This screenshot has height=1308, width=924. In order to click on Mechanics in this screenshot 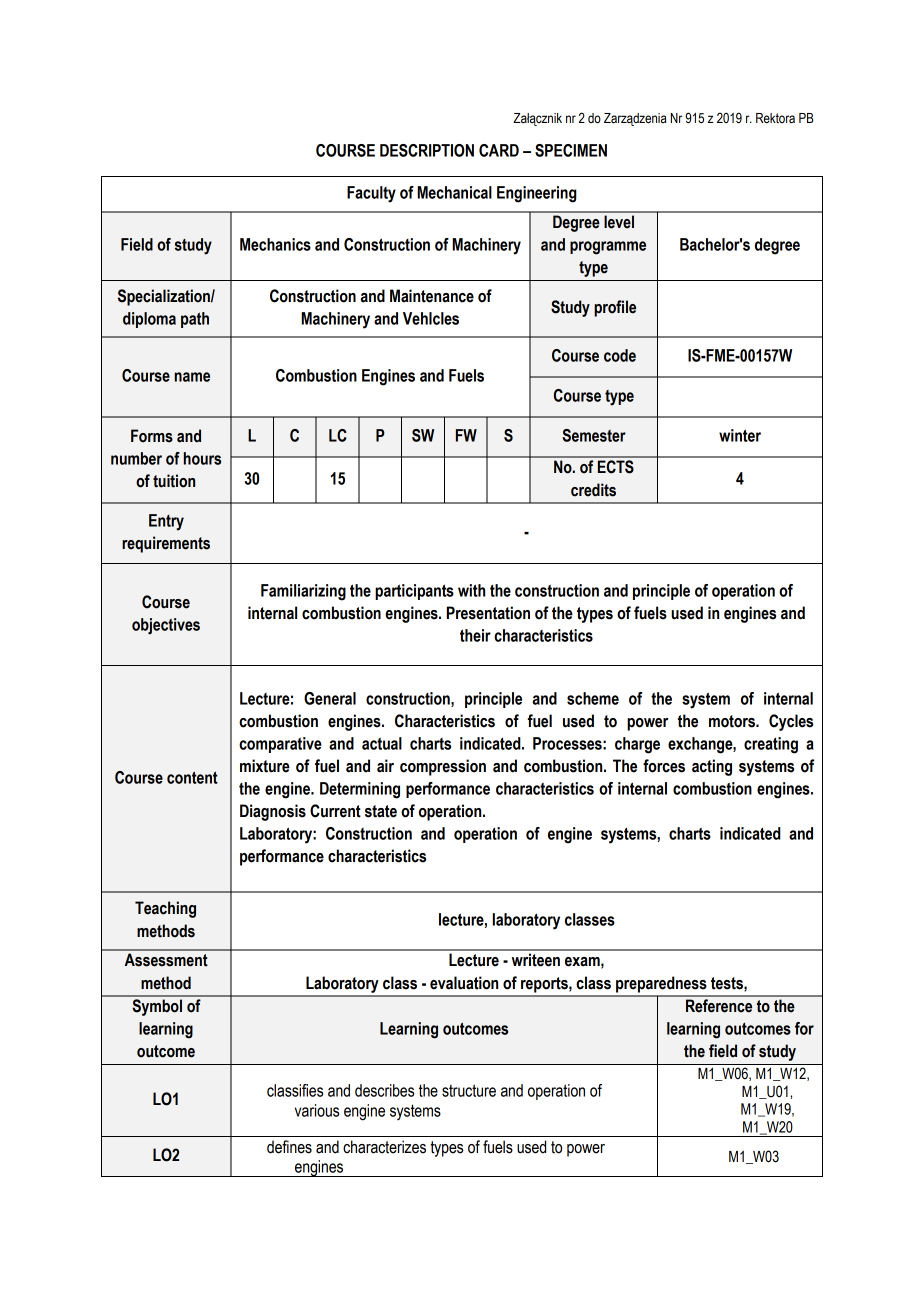, I will do `click(275, 244)`.
